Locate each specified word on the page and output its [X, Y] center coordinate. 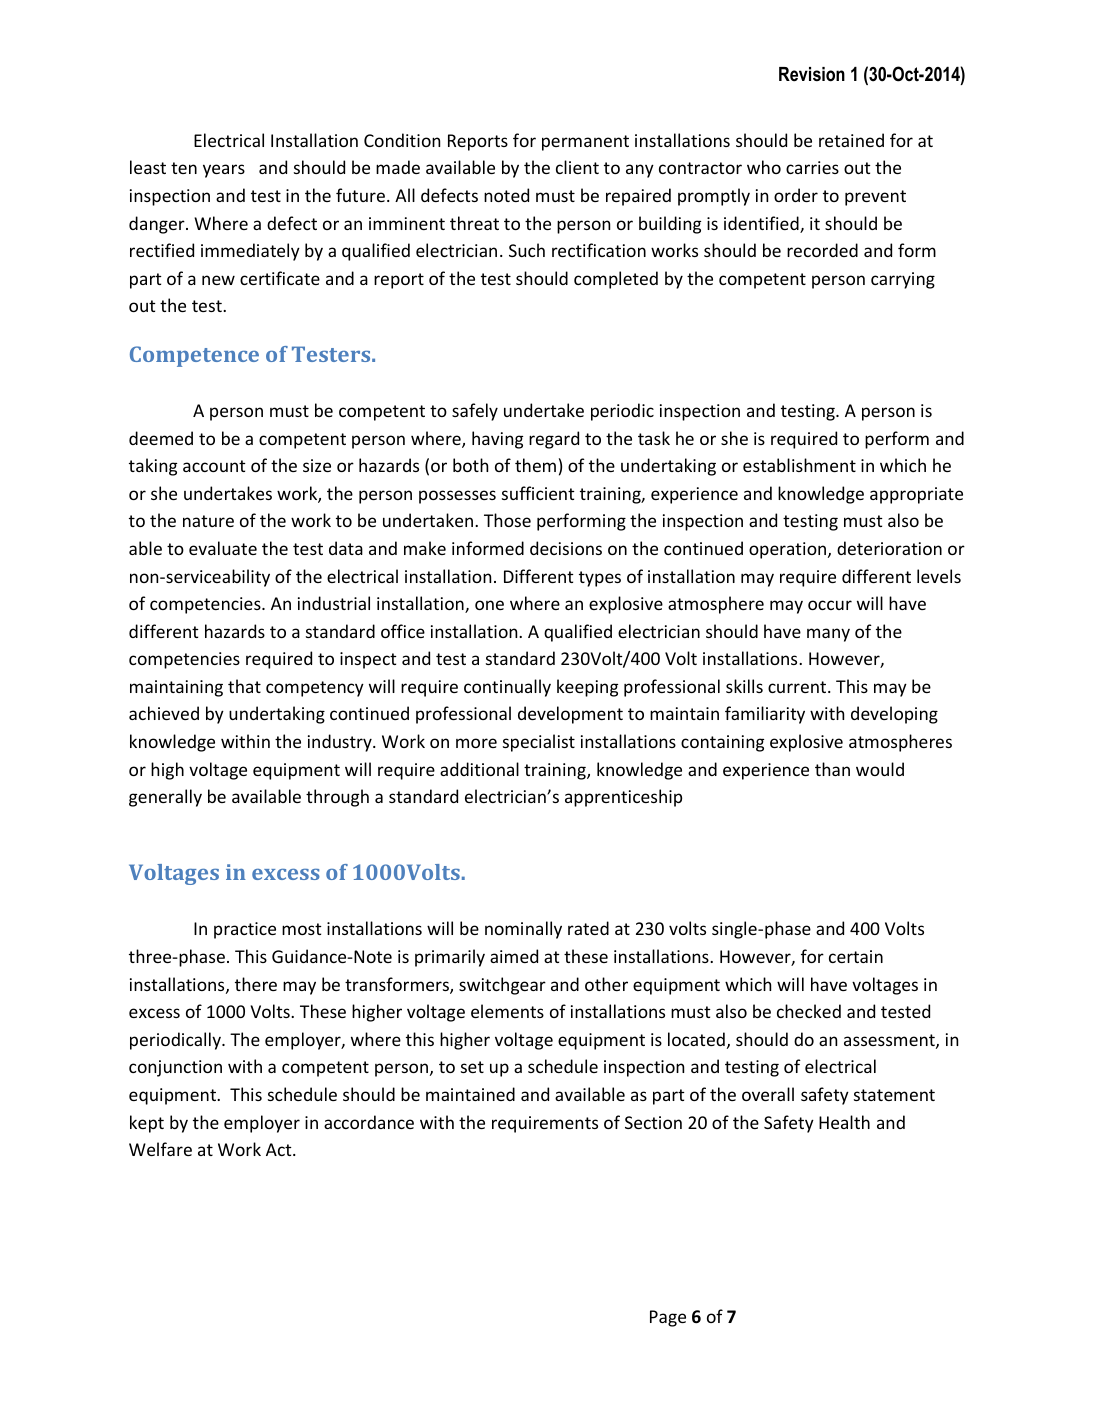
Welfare [160, 1149]
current [798, 687]
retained [851, 140]
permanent [585, 143]
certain [856, 956]
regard [554, 440]
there [256, 984]
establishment [799, 465]
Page [668, 1318]
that [244, 686]
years [224, 171]
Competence [194, 356]
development [570, 715]
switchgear [502, 986]
